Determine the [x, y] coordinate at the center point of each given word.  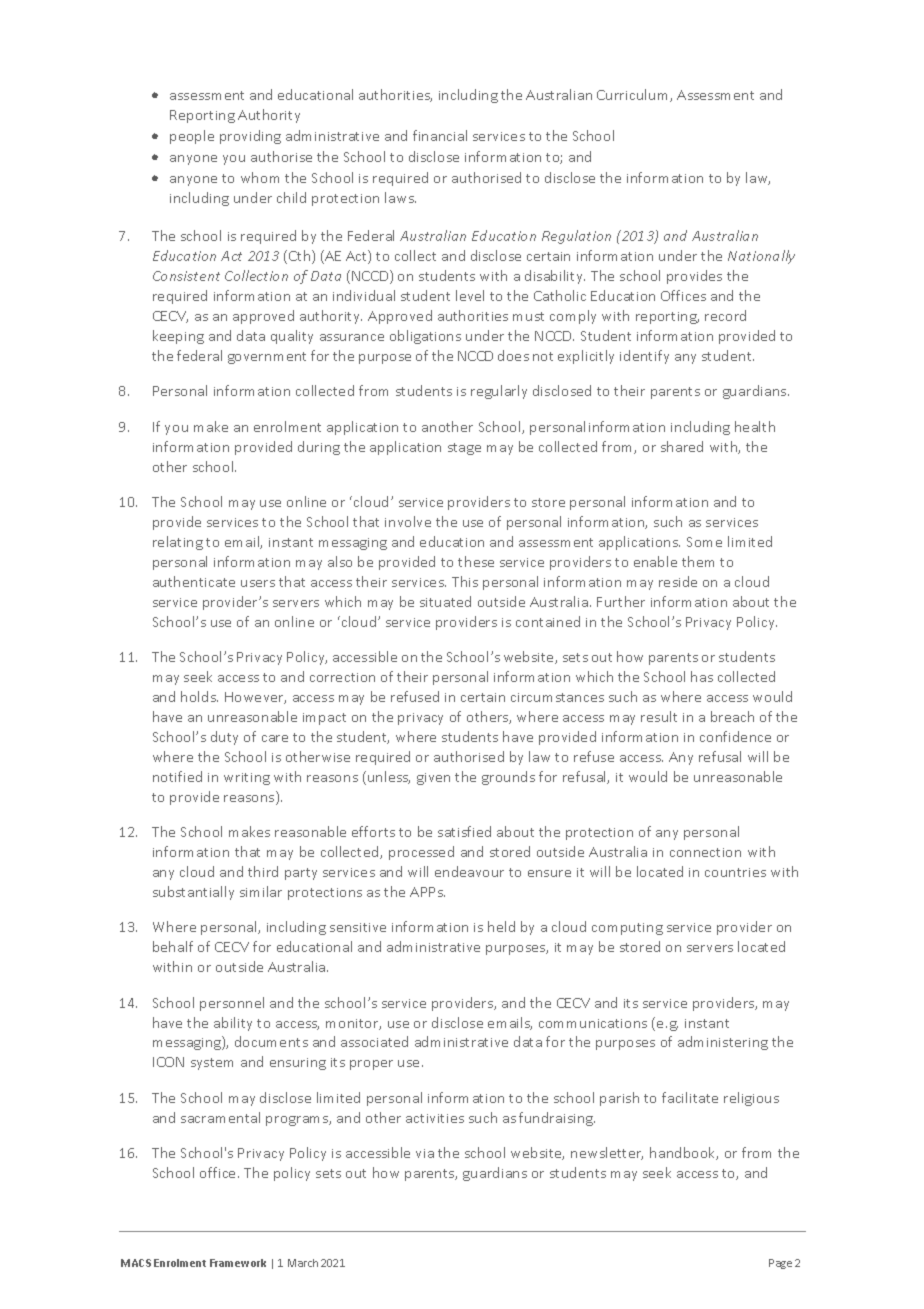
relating [178, 543]
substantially [193, 893]
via [425, 1153]
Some [704, 542]
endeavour [469, 871]
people [192, 137]
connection [705, 852]
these [476, 561]
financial [440, 135]
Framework [238, 1263]
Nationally [761, 257]
